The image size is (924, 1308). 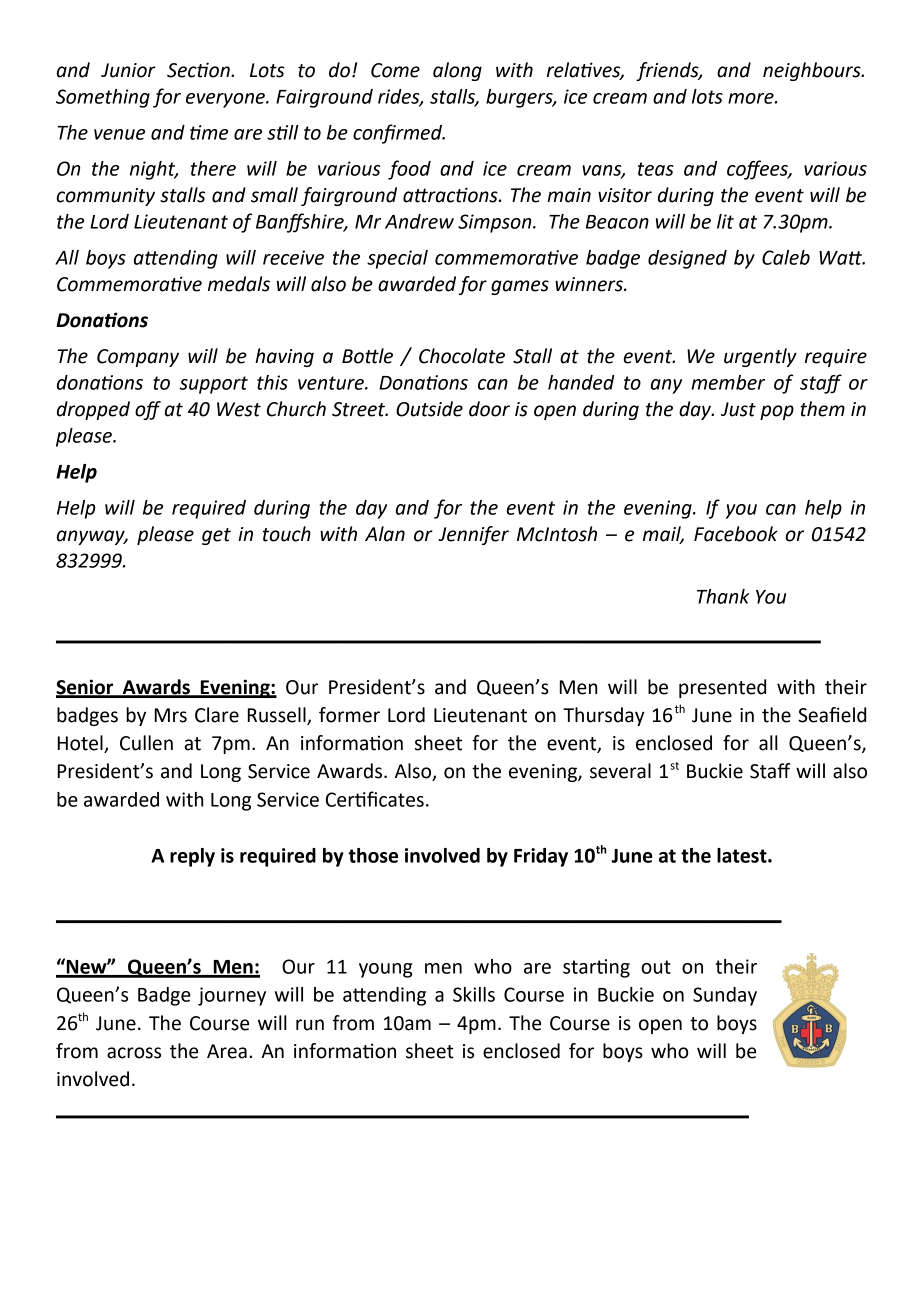 What do you see at coordinates (397, 259) in the screenshot?
I see `special` at bounding box center [397, 259].
